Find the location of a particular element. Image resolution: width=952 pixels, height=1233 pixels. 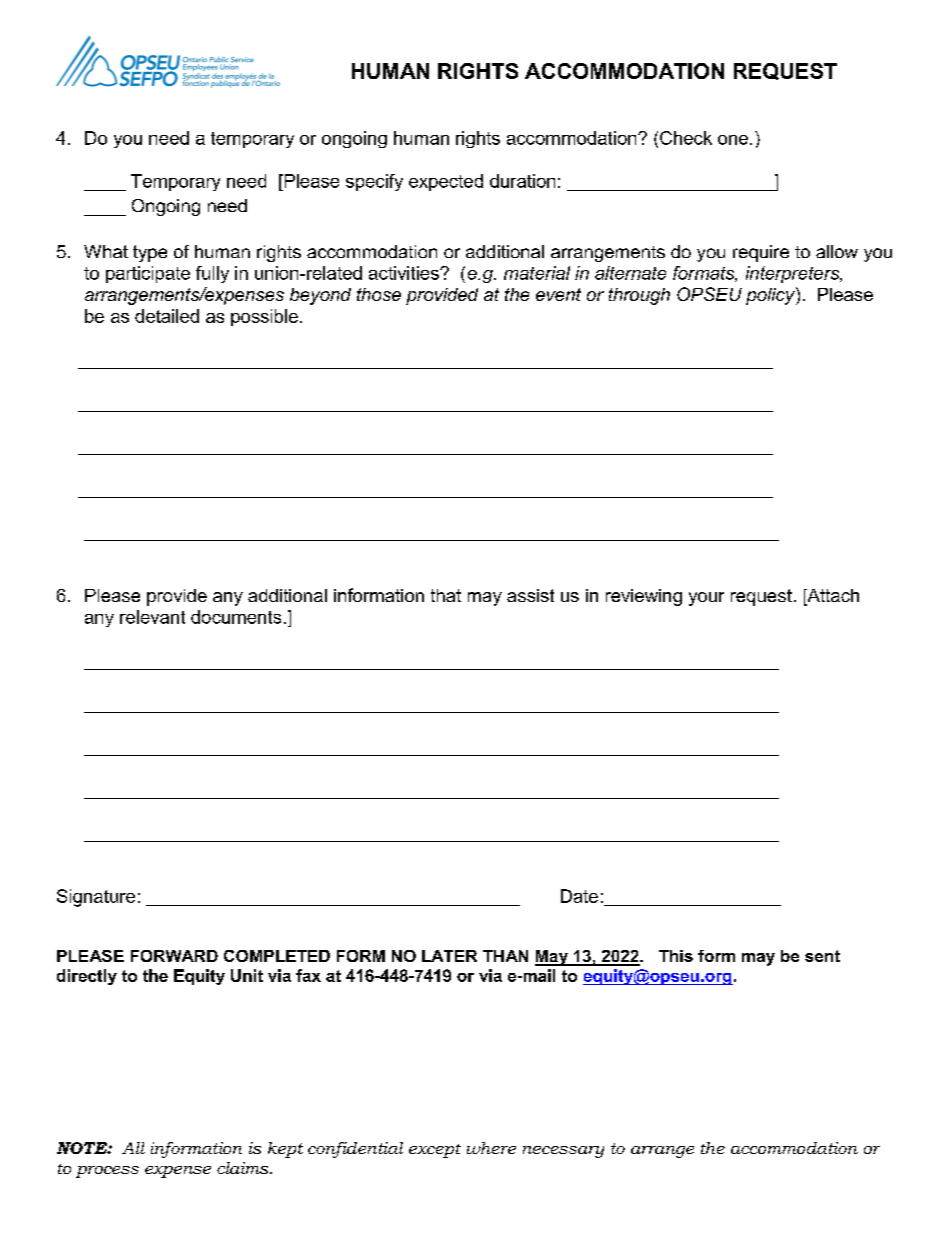

type is located at coordinates (150, 253).
